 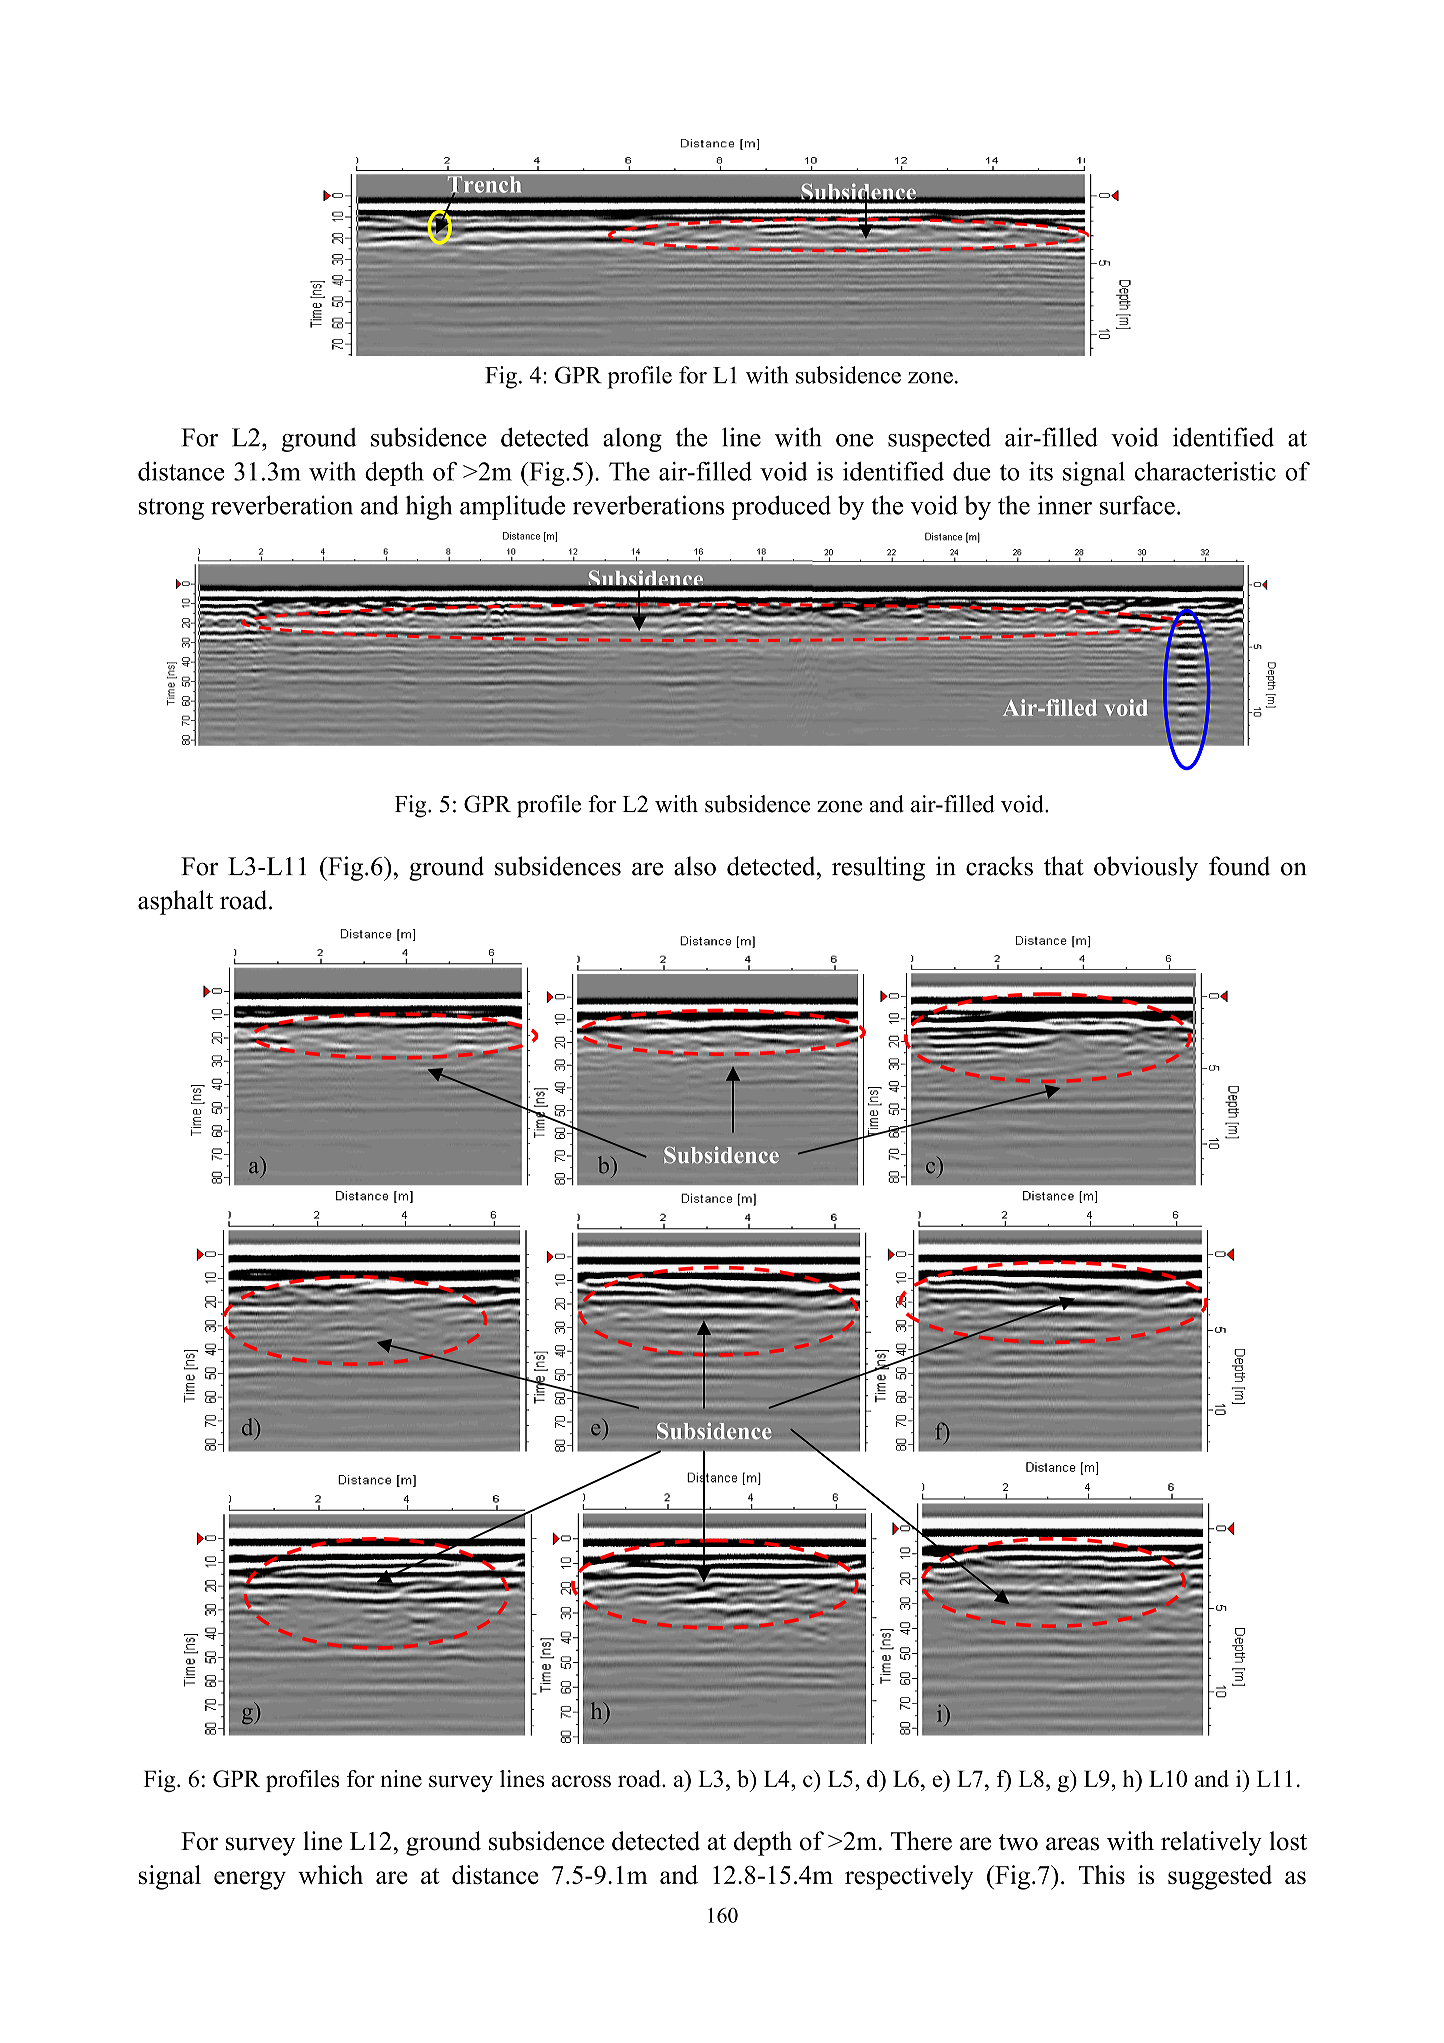 What do you see at coordinates (781, 507) in the screenshot?
I see `produced` at bounding box center [781, 507].
